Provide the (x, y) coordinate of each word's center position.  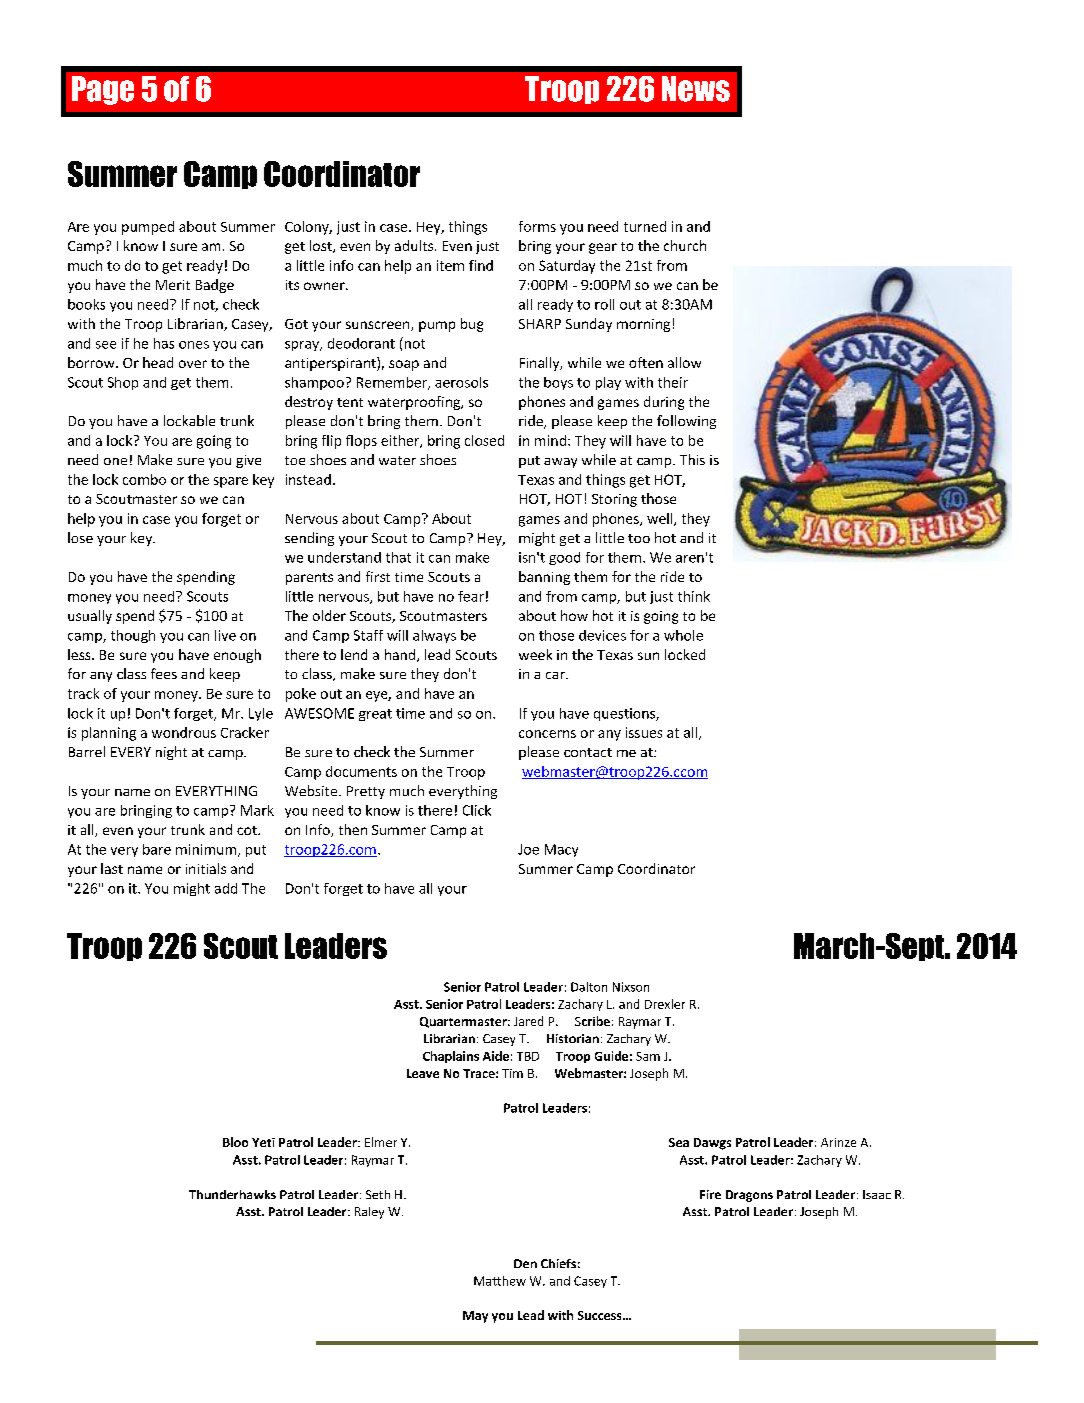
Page (103, 90)
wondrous (184, 732)
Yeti (263, 1142)
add (226, 888)
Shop (123, 383)
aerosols (461, 382)
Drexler (665, 1004)
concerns (547, 734)
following (686, 422)
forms (537, 226)
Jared (528, 1021)
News (696, 89)
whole (683, 635)
